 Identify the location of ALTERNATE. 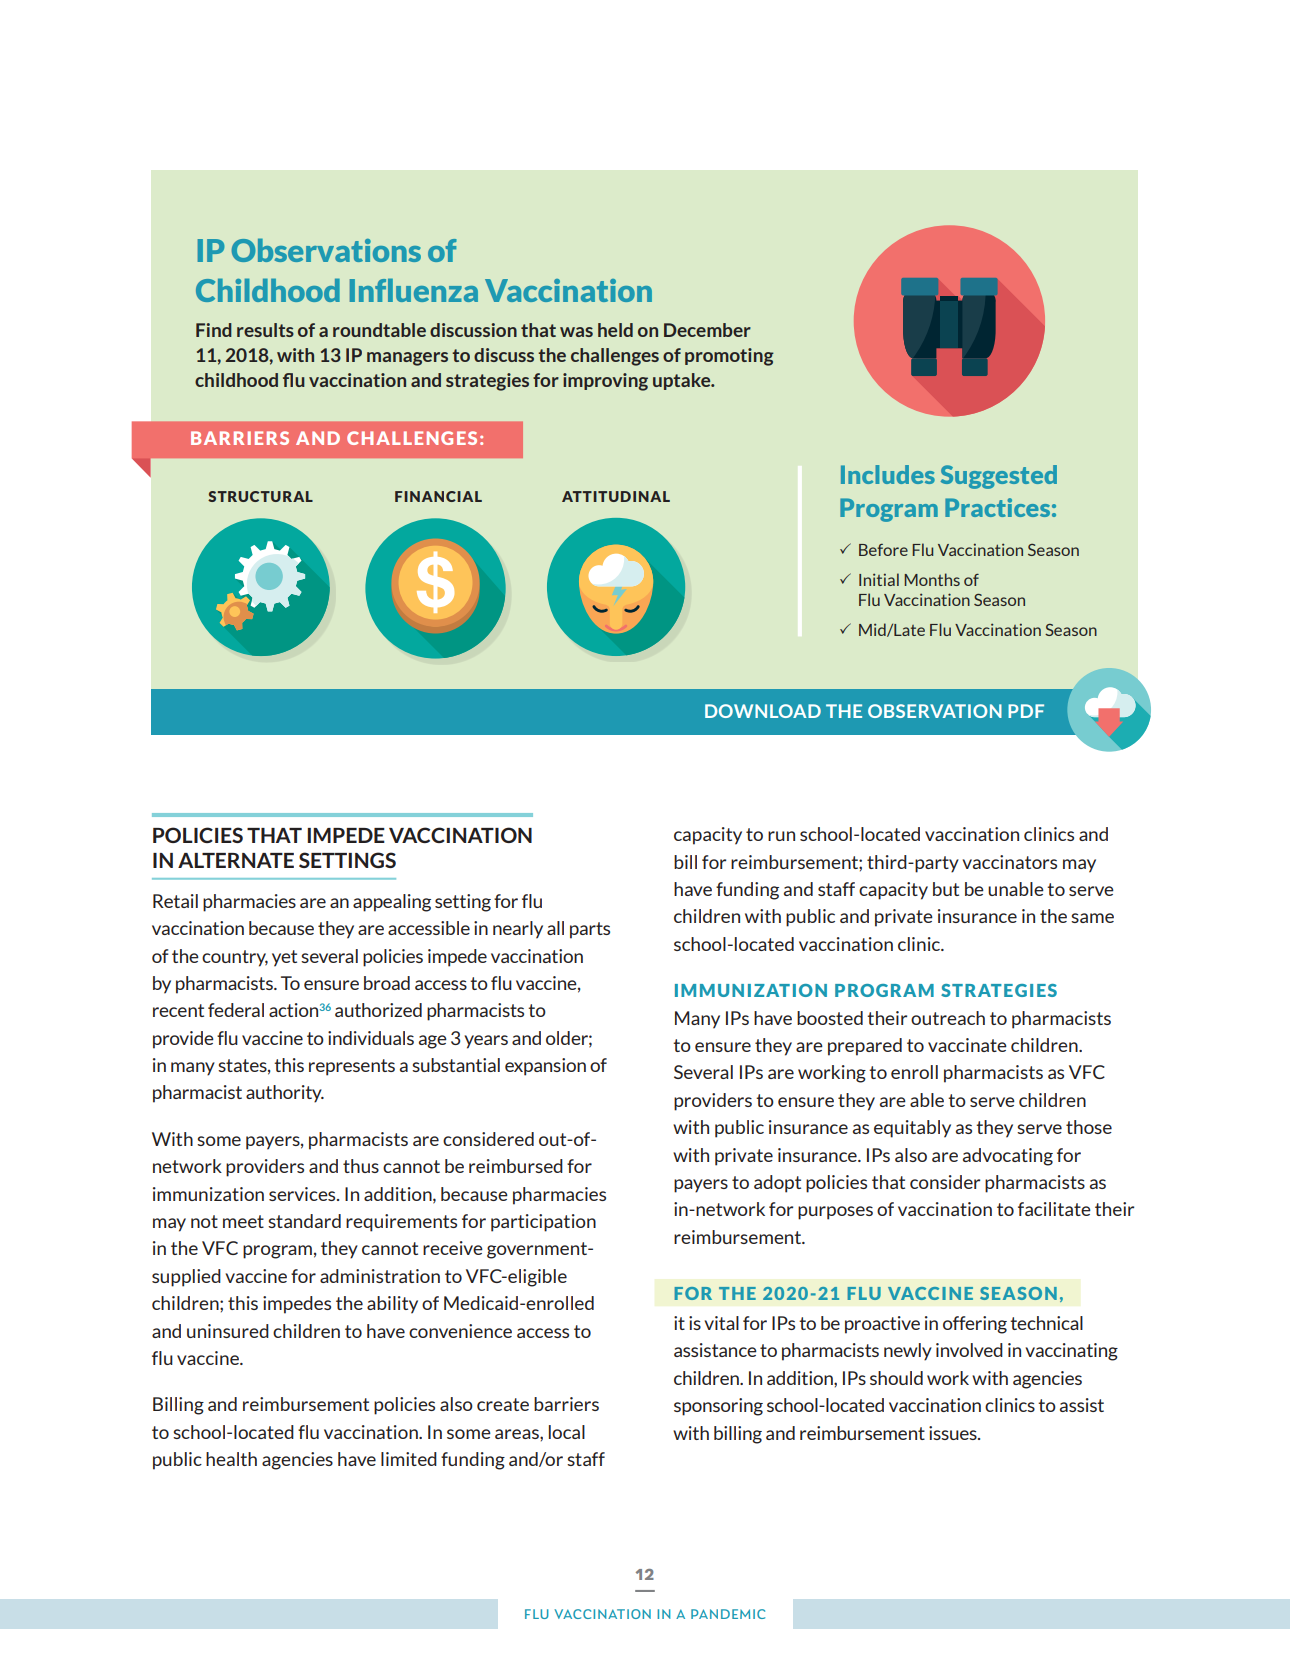
(236, 860).
